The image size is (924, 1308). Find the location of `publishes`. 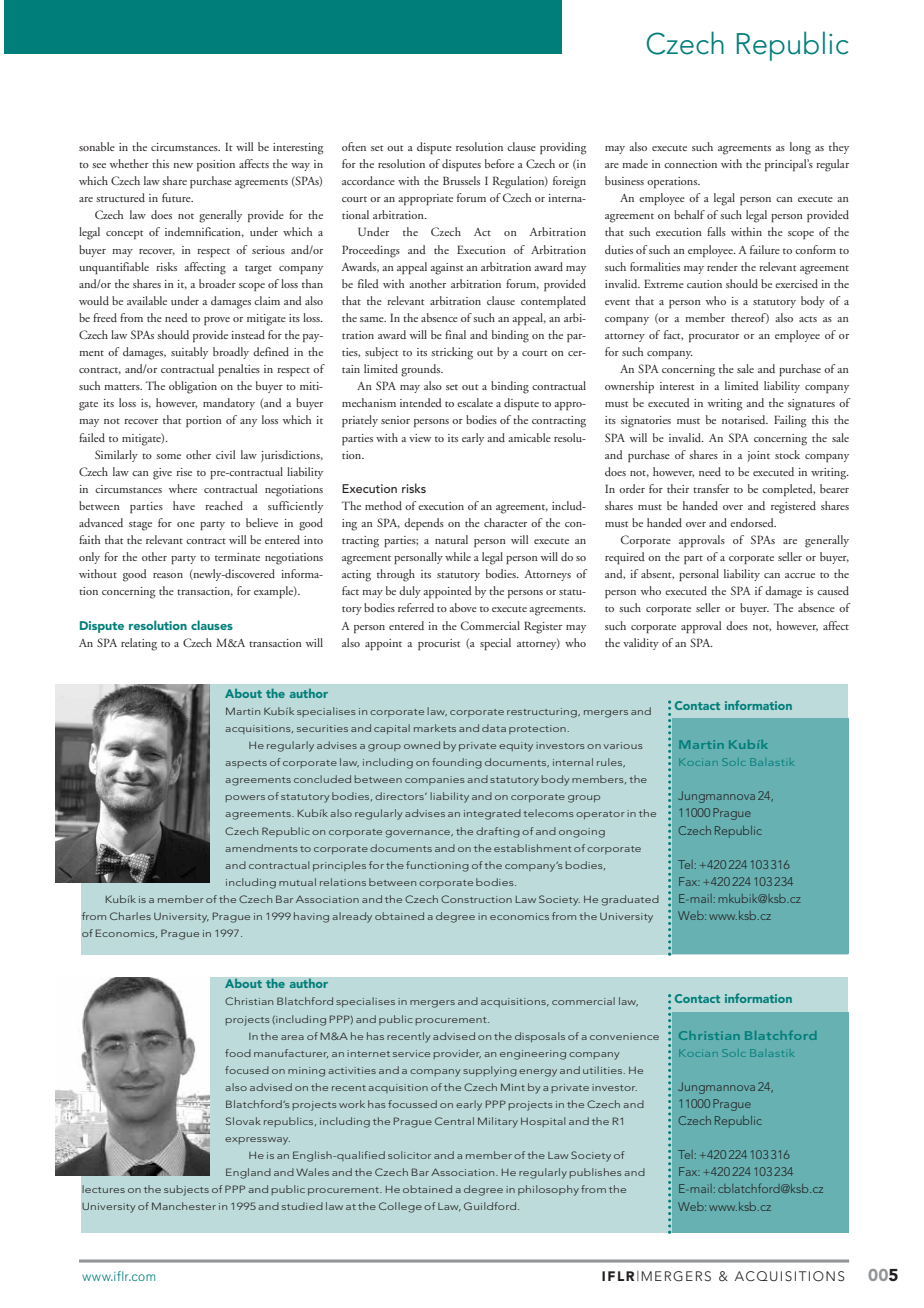

publishes is located at coordinates (595, 1173).
